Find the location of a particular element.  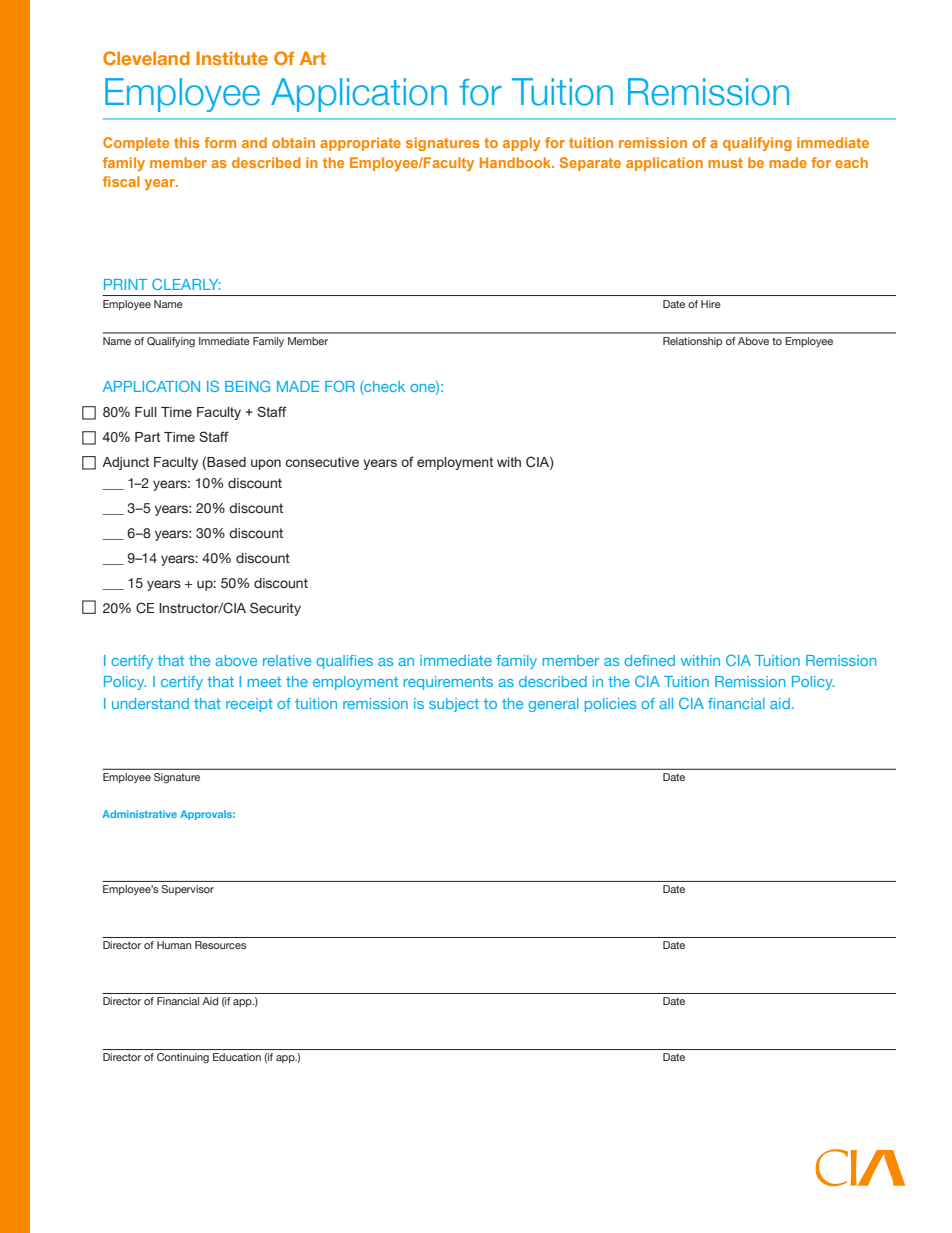

Relationship is located at coordinates (692, 342).
